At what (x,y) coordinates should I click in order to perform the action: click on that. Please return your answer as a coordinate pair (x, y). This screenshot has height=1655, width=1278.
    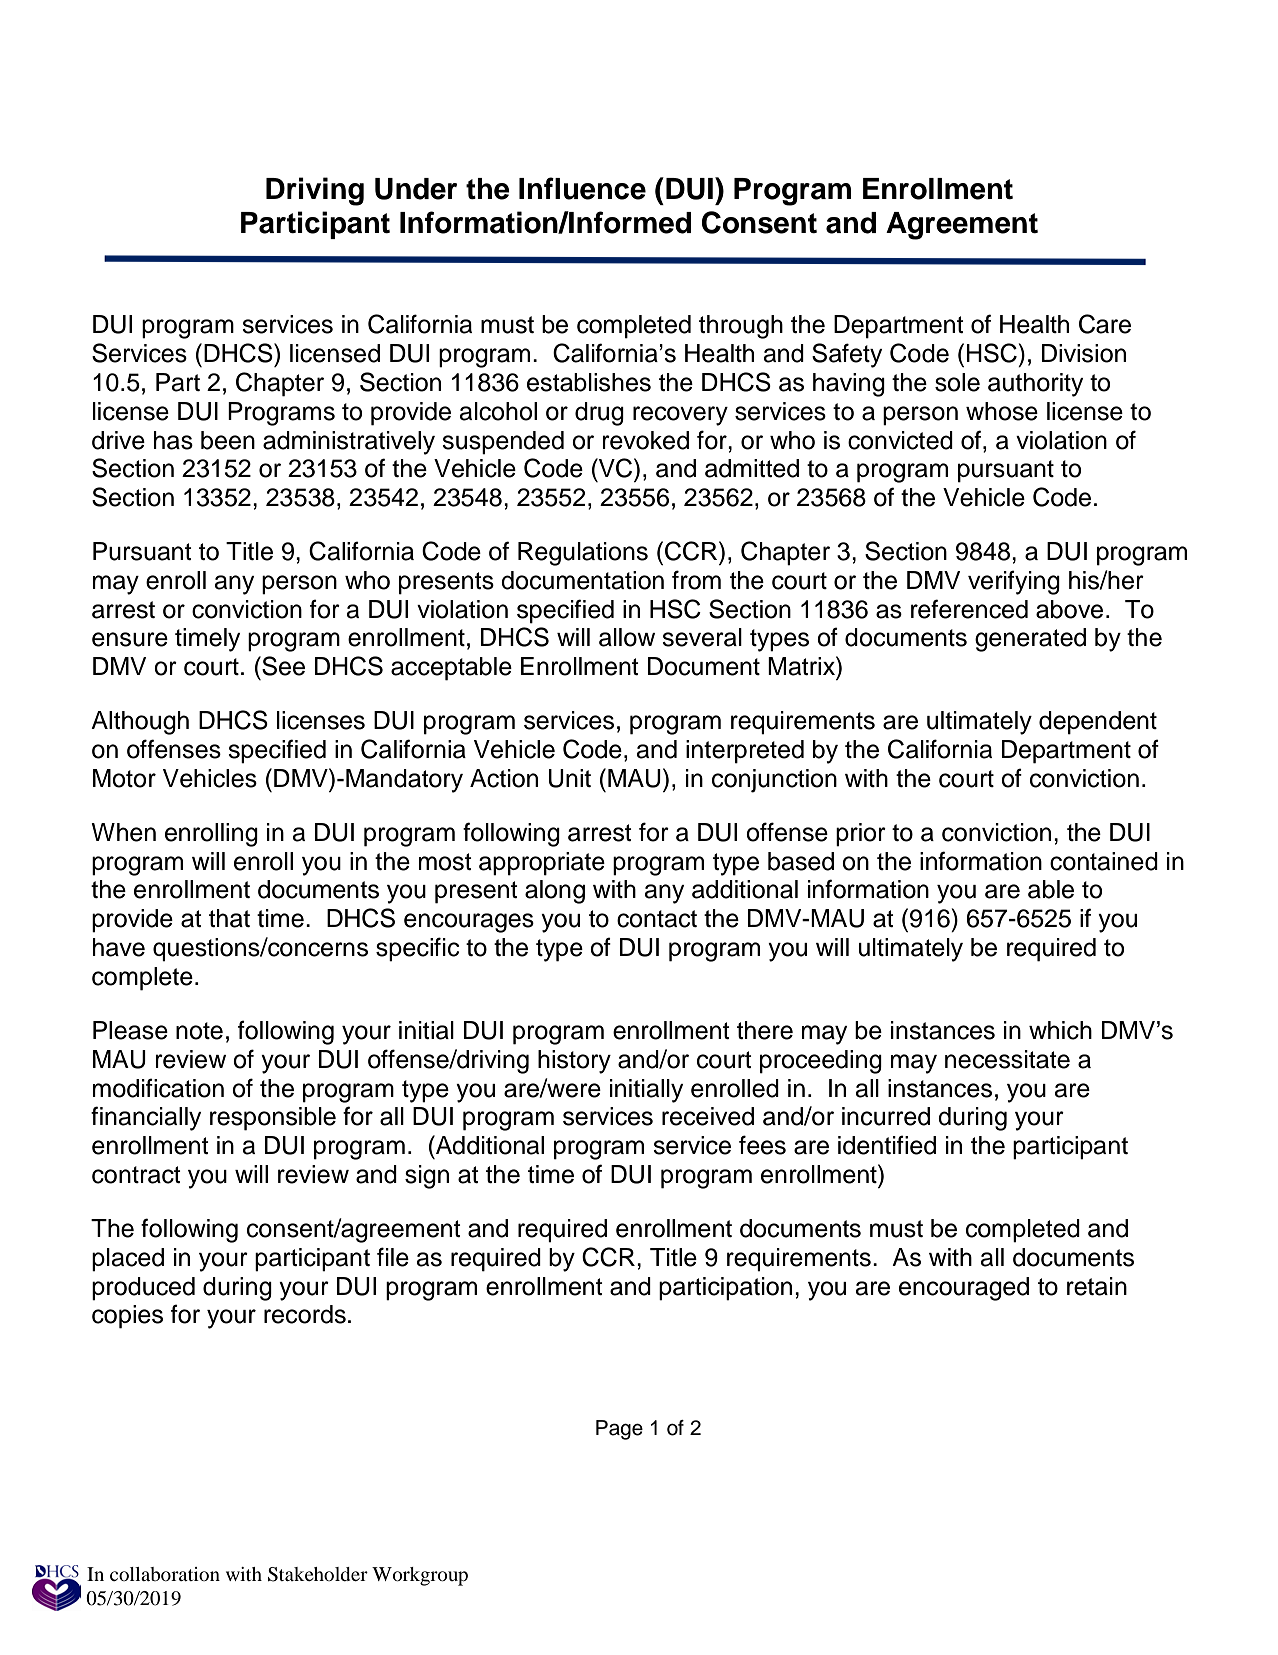
    Looking at the image, I should click on (229, 918).
